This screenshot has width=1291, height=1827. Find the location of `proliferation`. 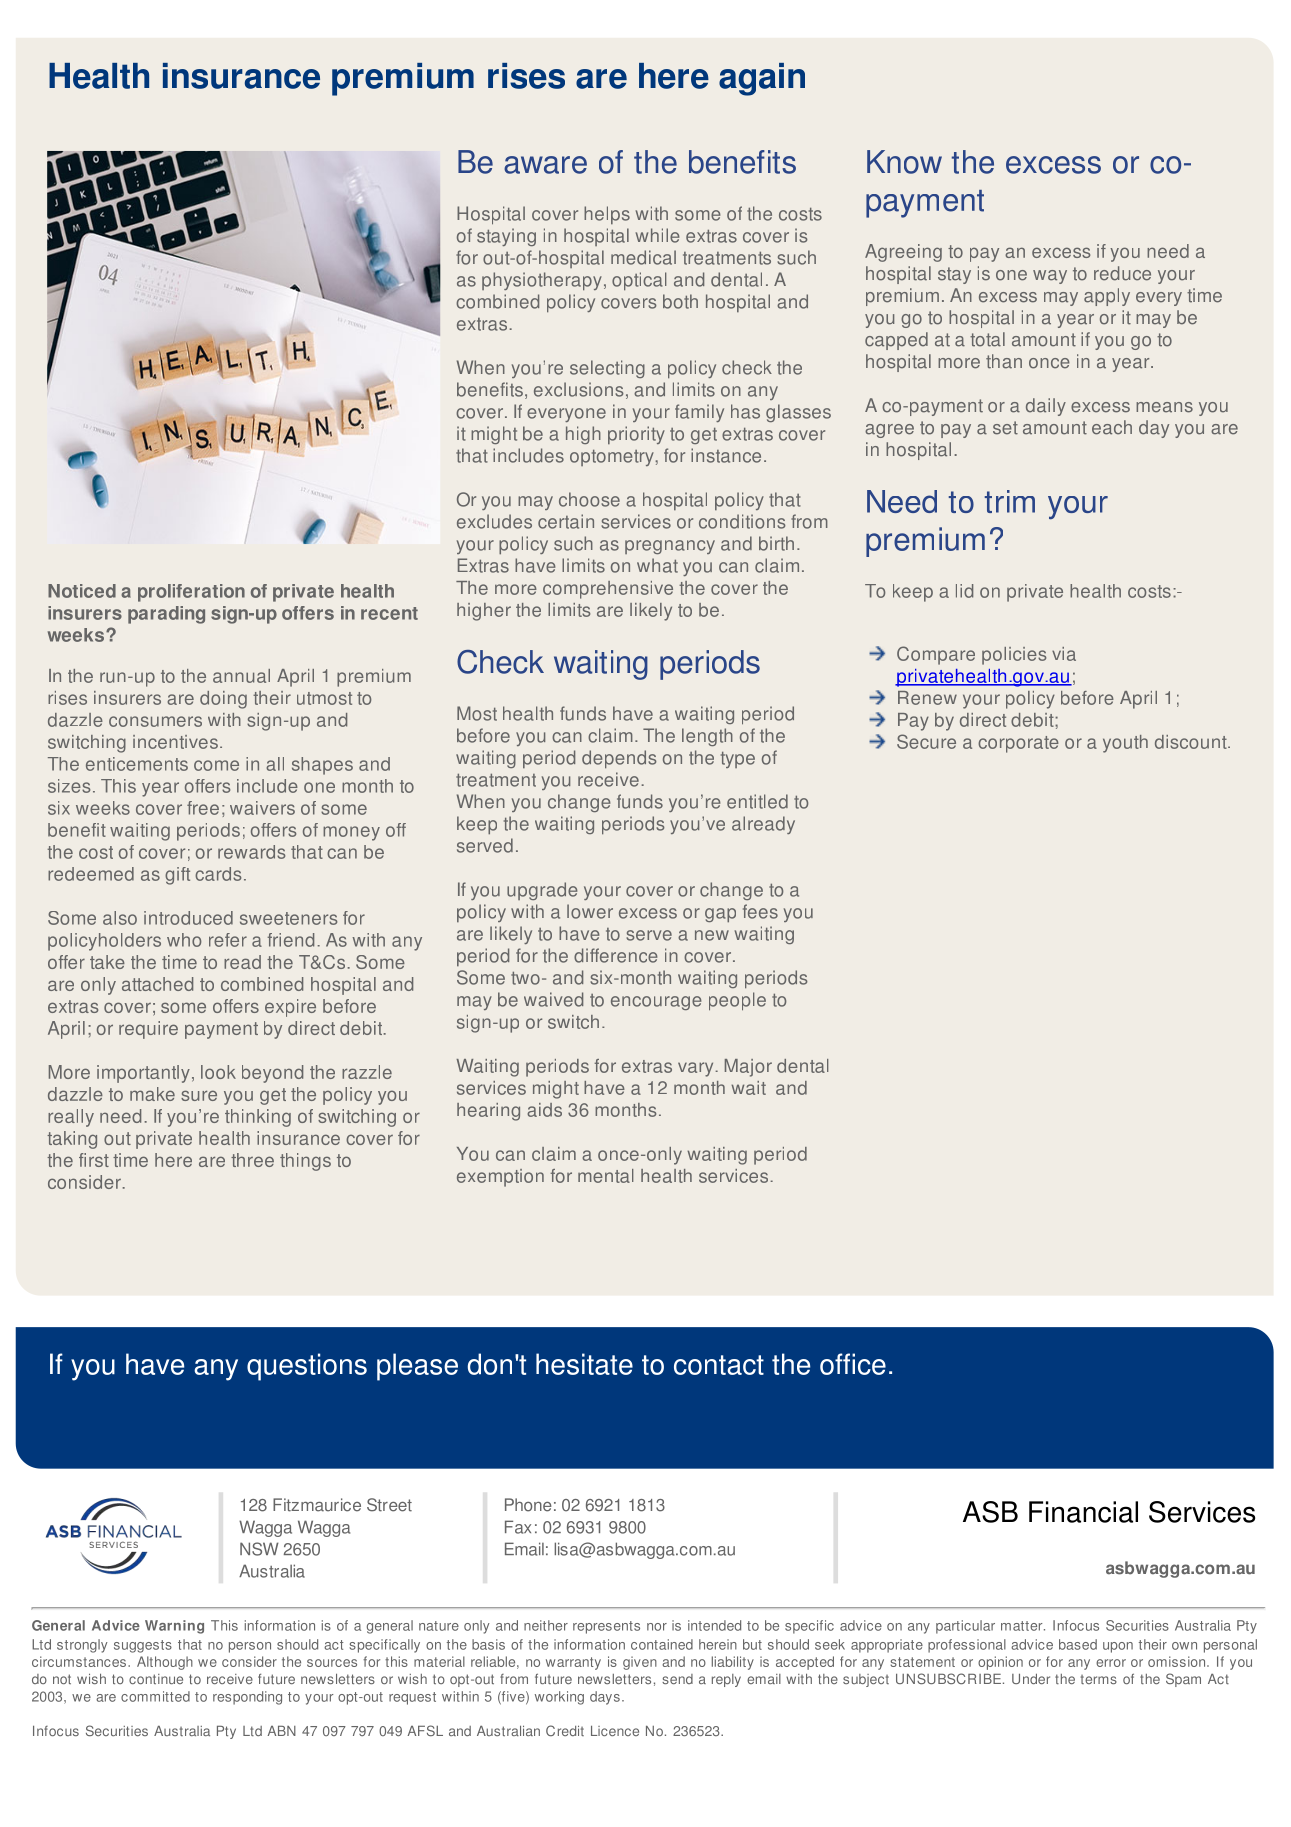

proliferation is located at coordinates (191, 593).
